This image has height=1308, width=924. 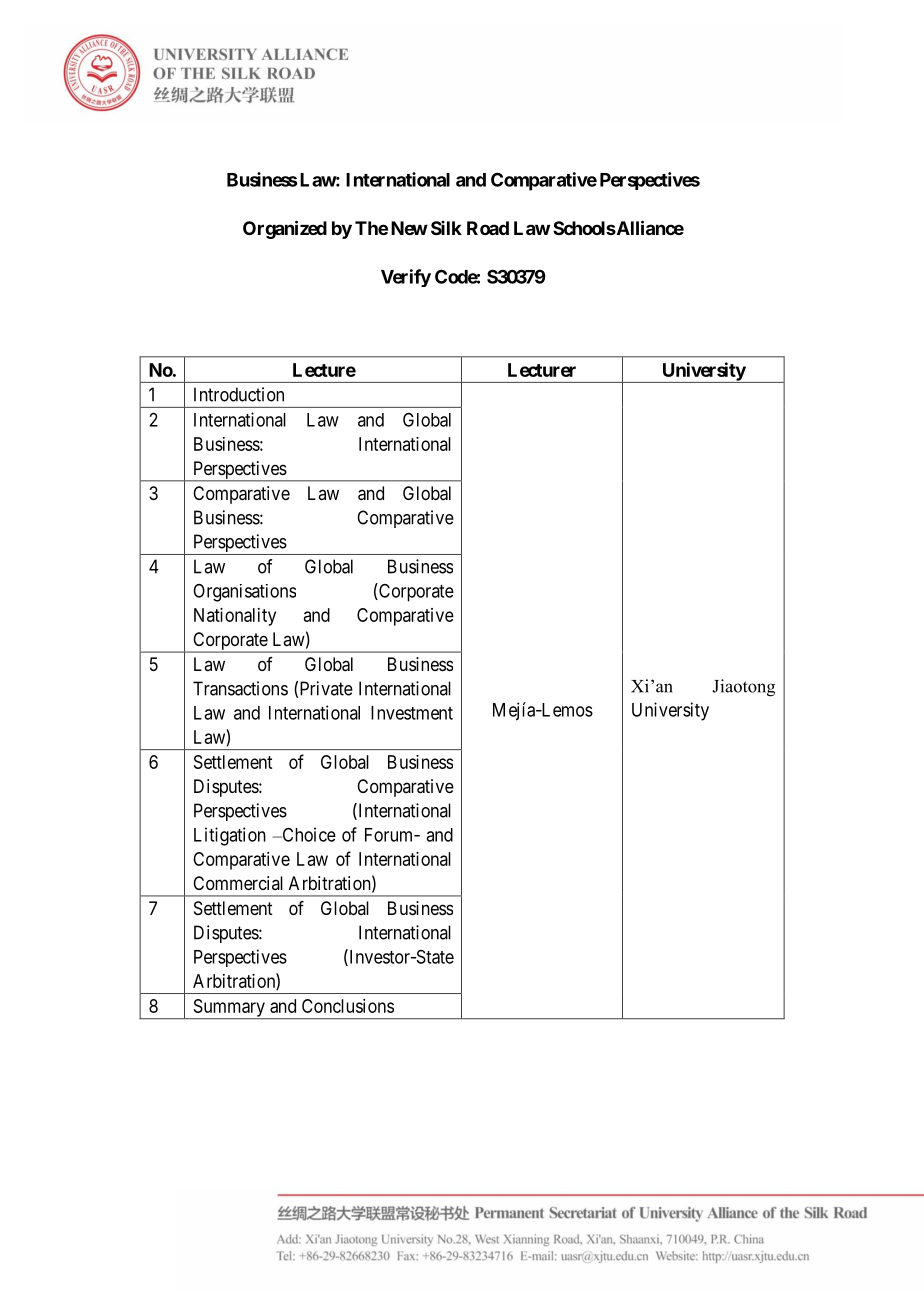 I want to click on Verify, so click(x=406, y=278).
